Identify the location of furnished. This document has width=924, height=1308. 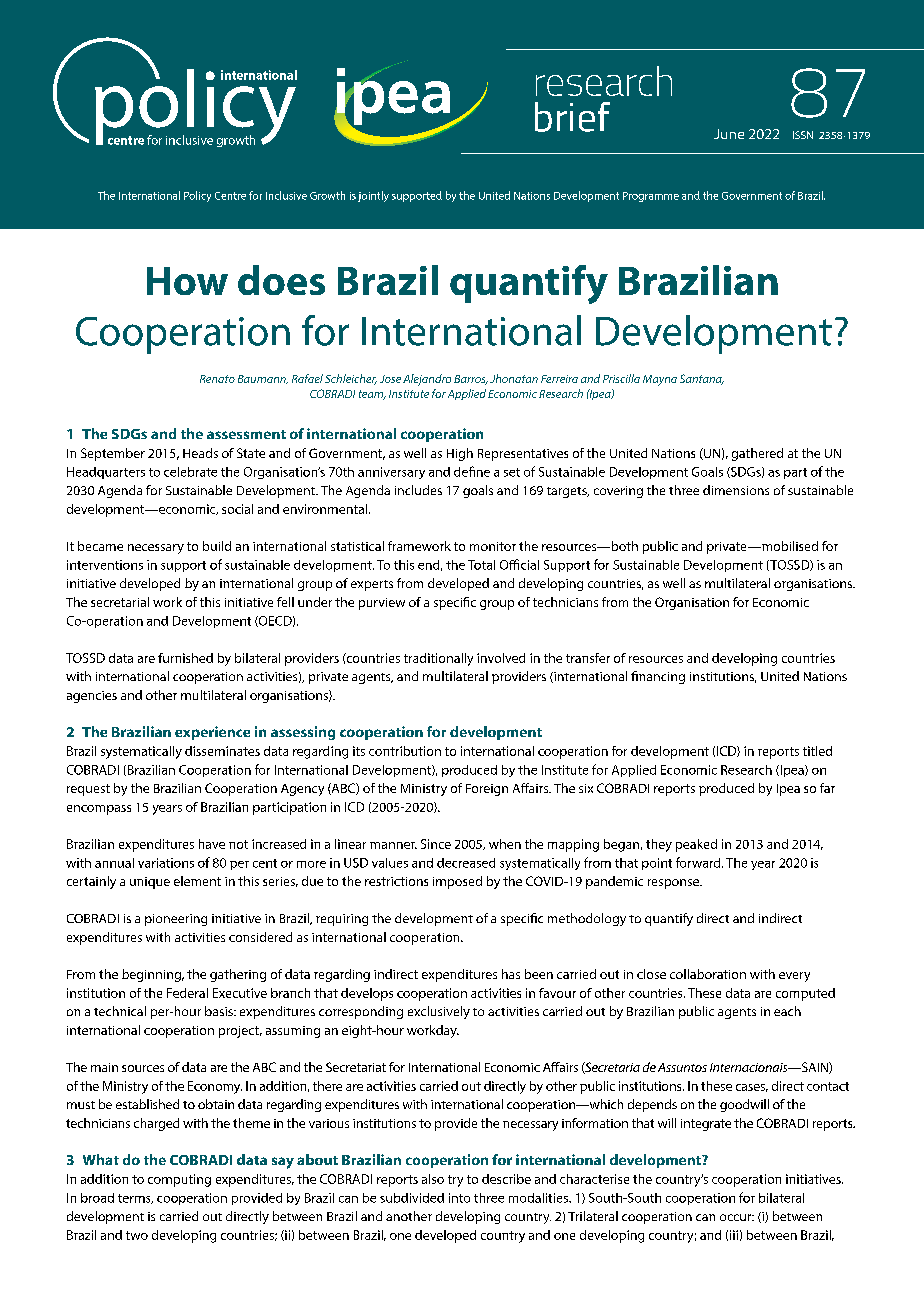
(185, 658).
